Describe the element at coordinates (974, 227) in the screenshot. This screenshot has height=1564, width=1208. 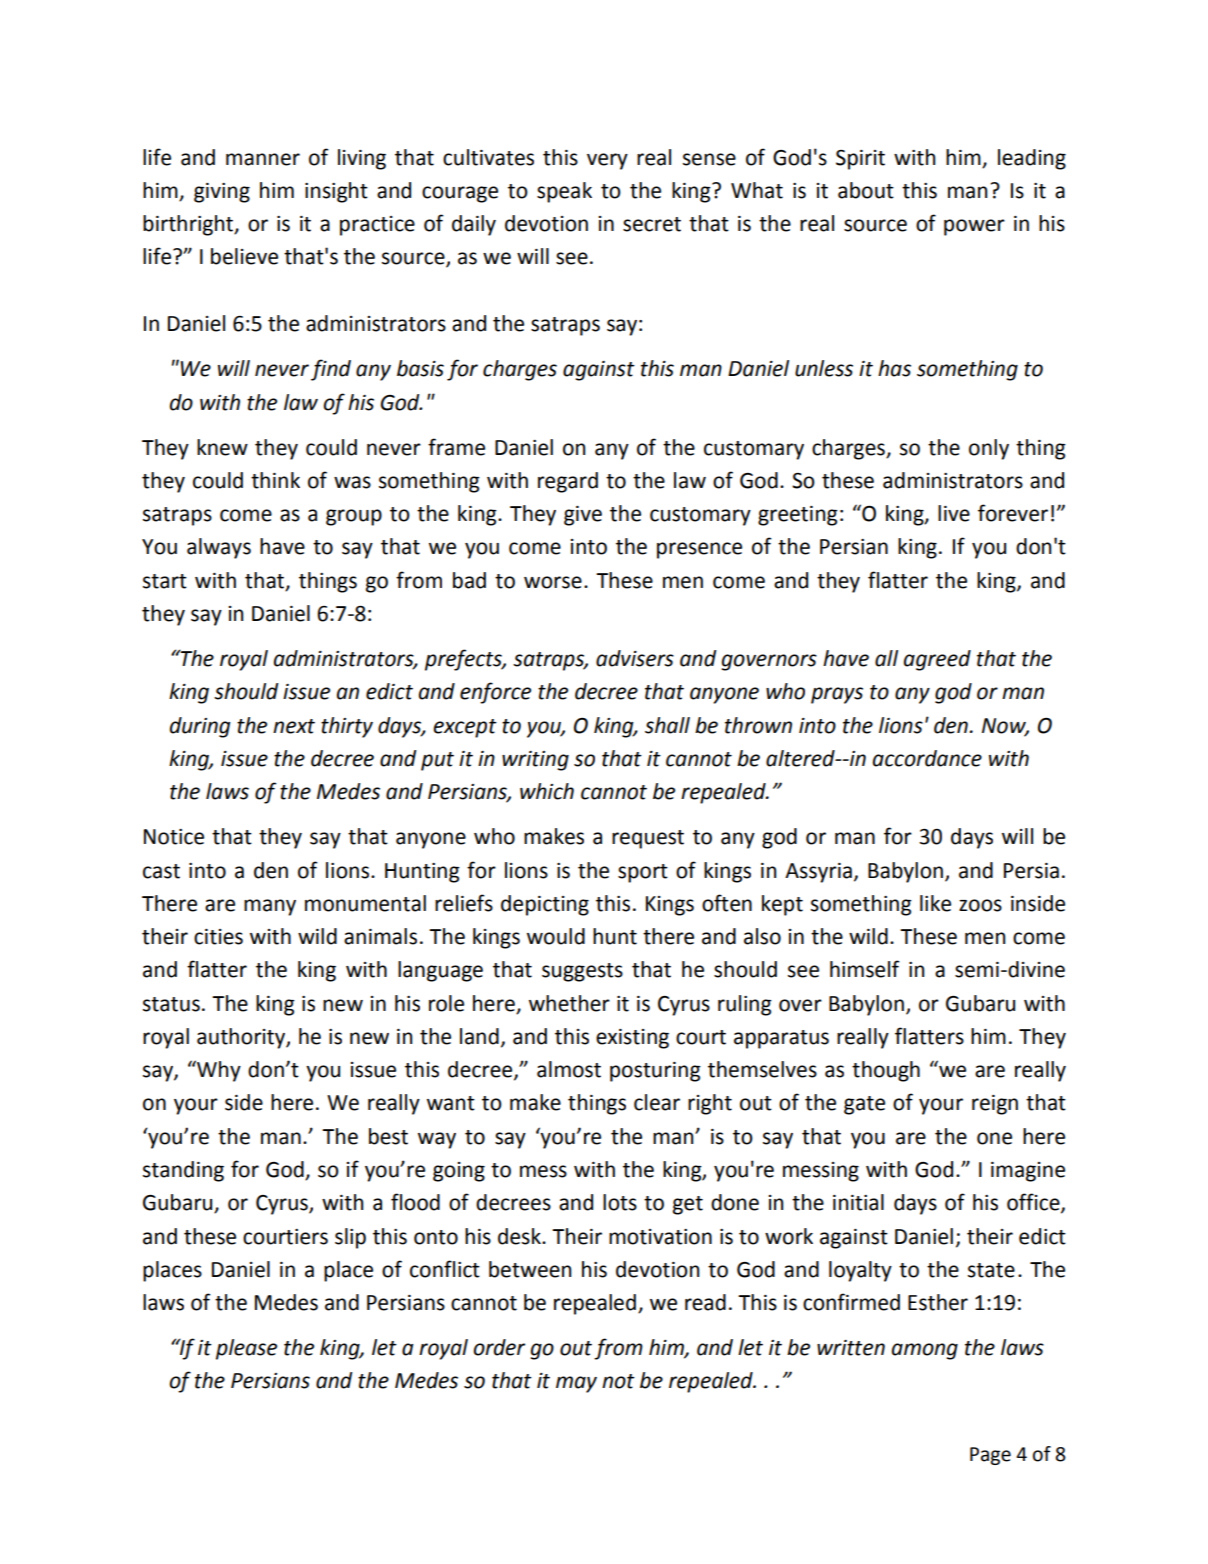
I see `power` at that location.
